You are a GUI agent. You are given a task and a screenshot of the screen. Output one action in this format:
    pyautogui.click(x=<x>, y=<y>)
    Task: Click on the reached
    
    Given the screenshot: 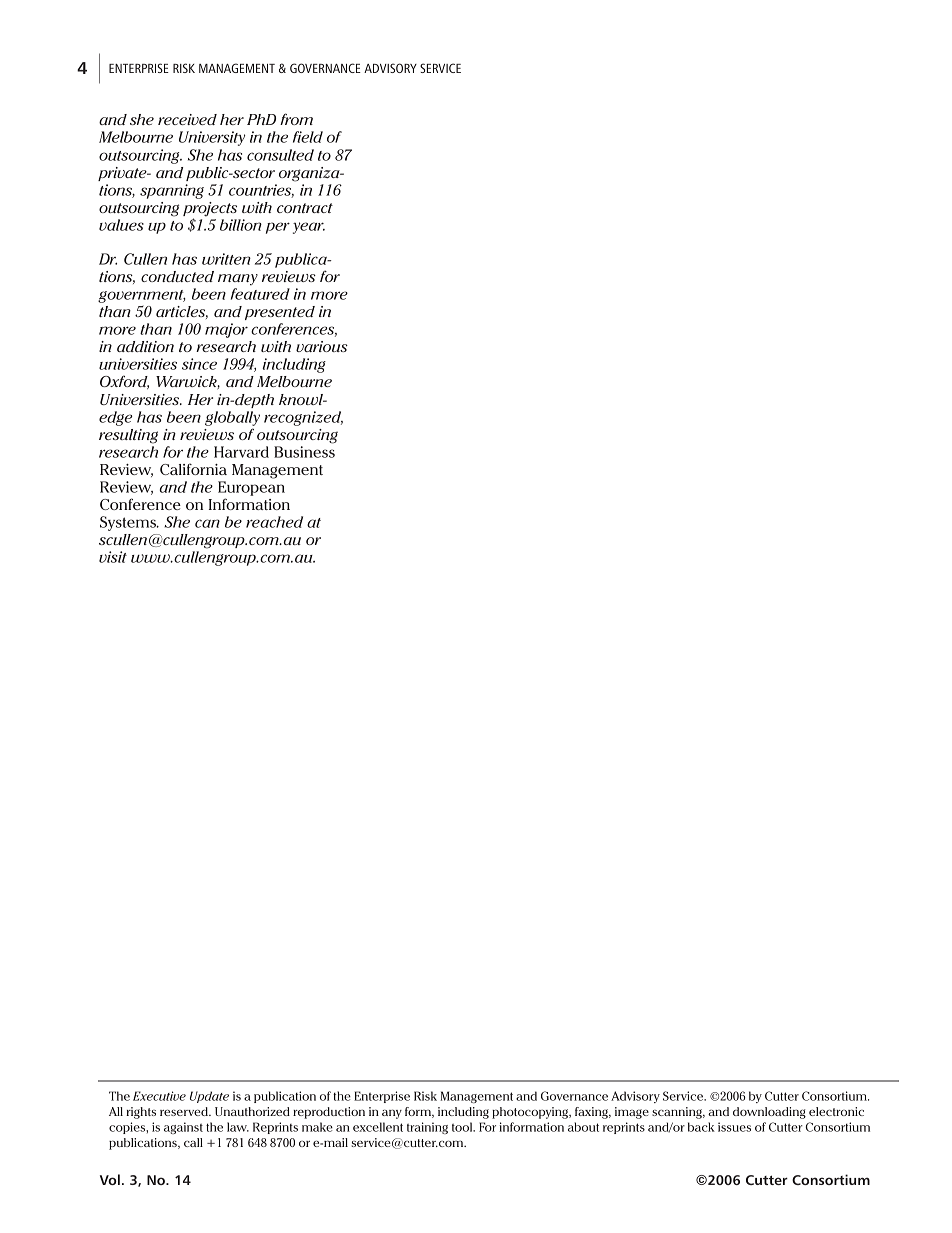 What is the action you would take?
    pyautogui.click(x=274, y=522)
